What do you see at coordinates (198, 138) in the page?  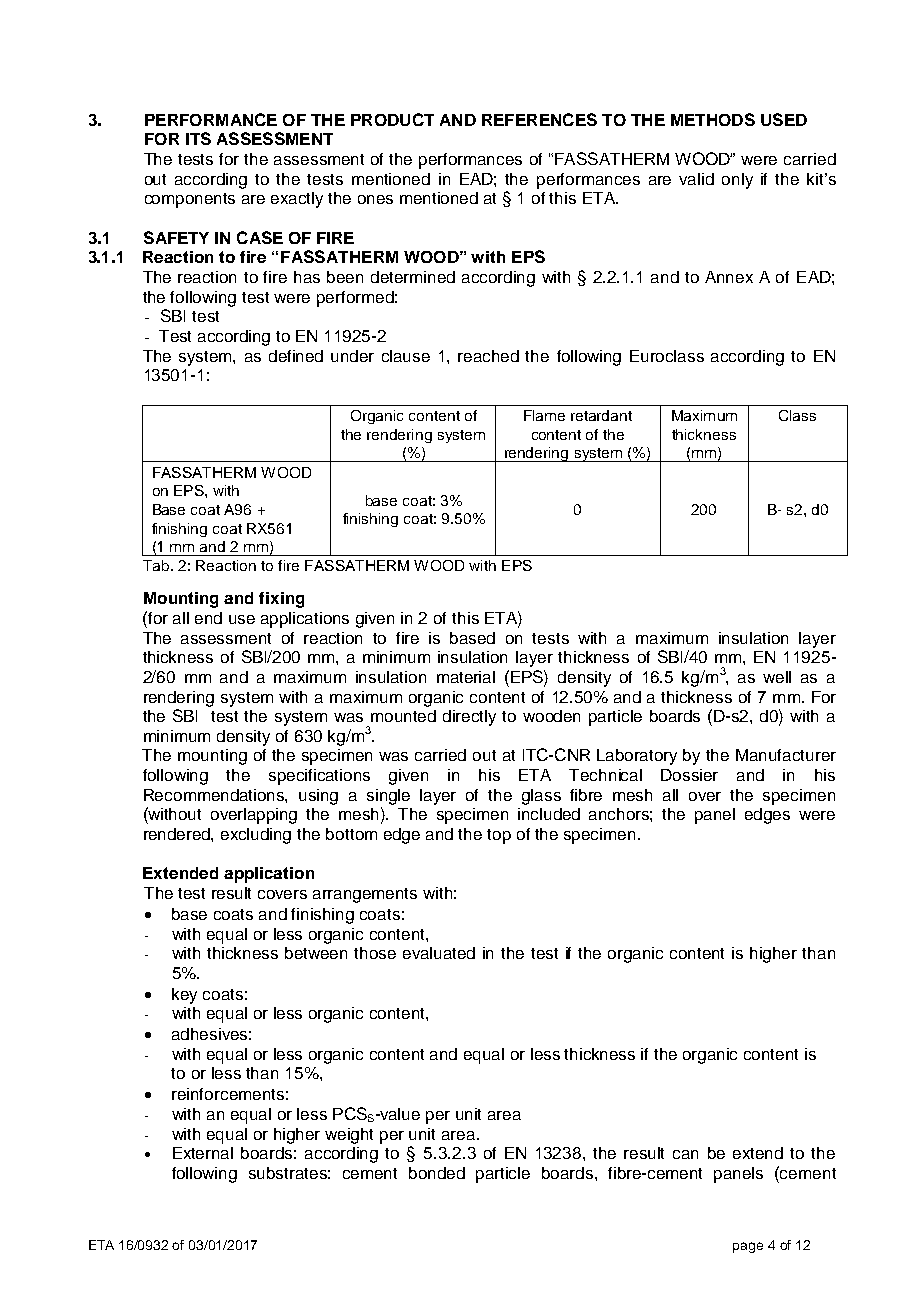 I see `ITS` at bounding box center [198, 138].
